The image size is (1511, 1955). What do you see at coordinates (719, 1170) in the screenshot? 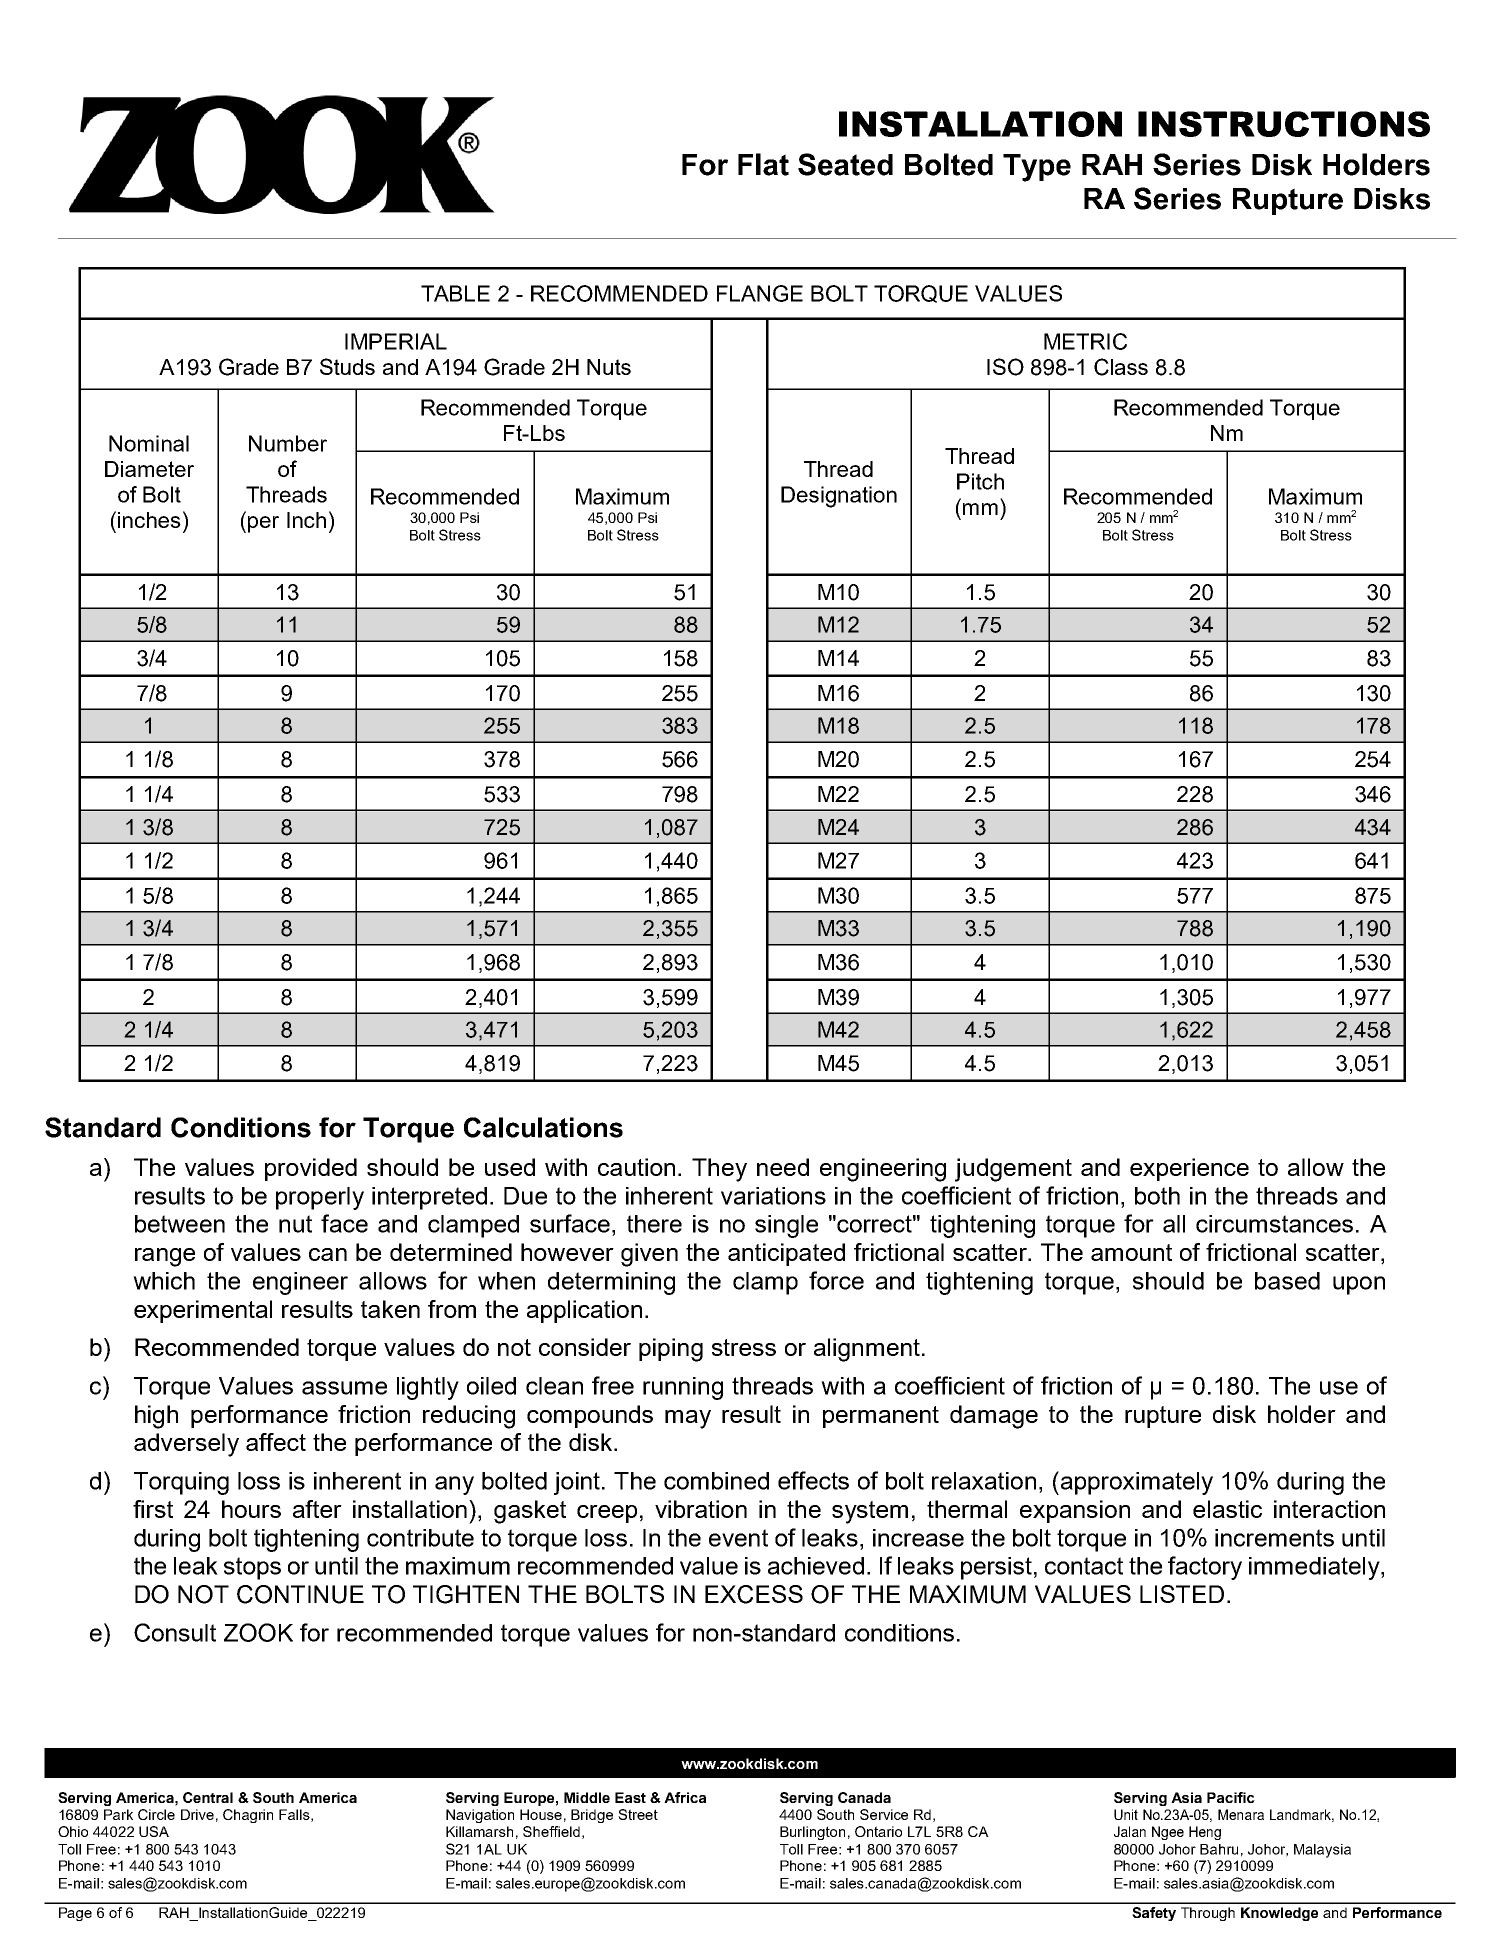
I see `They` at bounding box center [719, 1170].
